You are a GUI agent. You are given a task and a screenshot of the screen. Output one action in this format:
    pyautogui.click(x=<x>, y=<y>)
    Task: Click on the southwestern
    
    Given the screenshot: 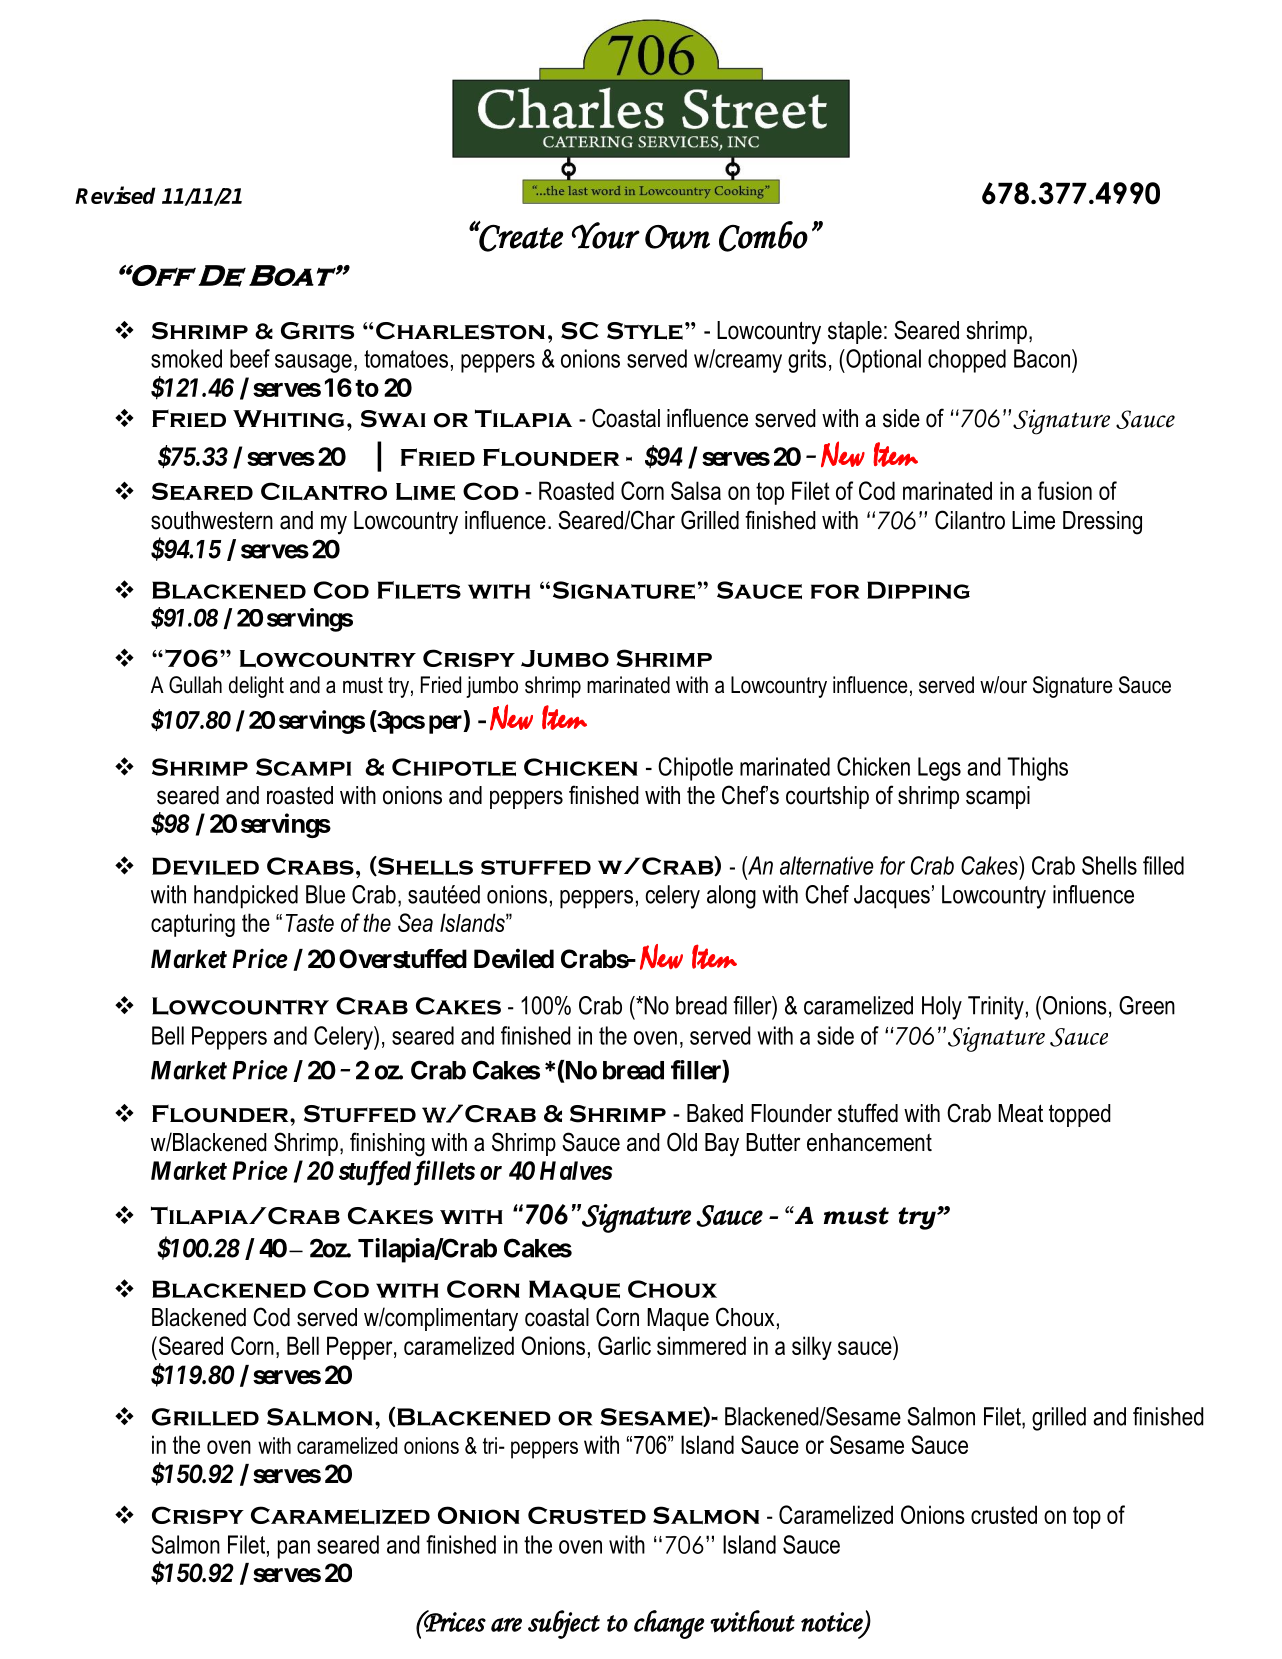 What is the action you would take?
    pyautogui.click(x=212, y=520)
